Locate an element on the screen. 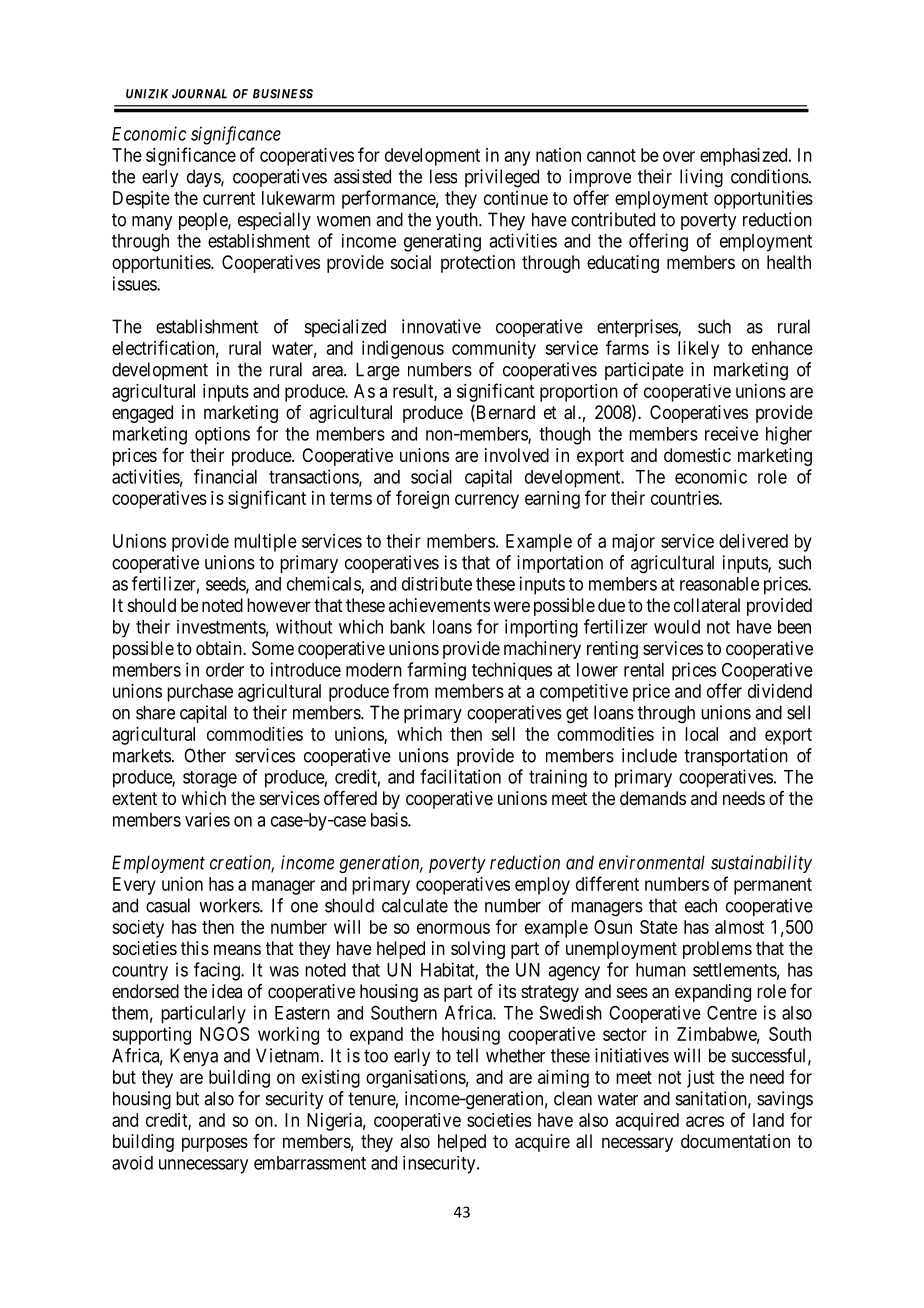  purposes is located at coordinates (215, 1144).
